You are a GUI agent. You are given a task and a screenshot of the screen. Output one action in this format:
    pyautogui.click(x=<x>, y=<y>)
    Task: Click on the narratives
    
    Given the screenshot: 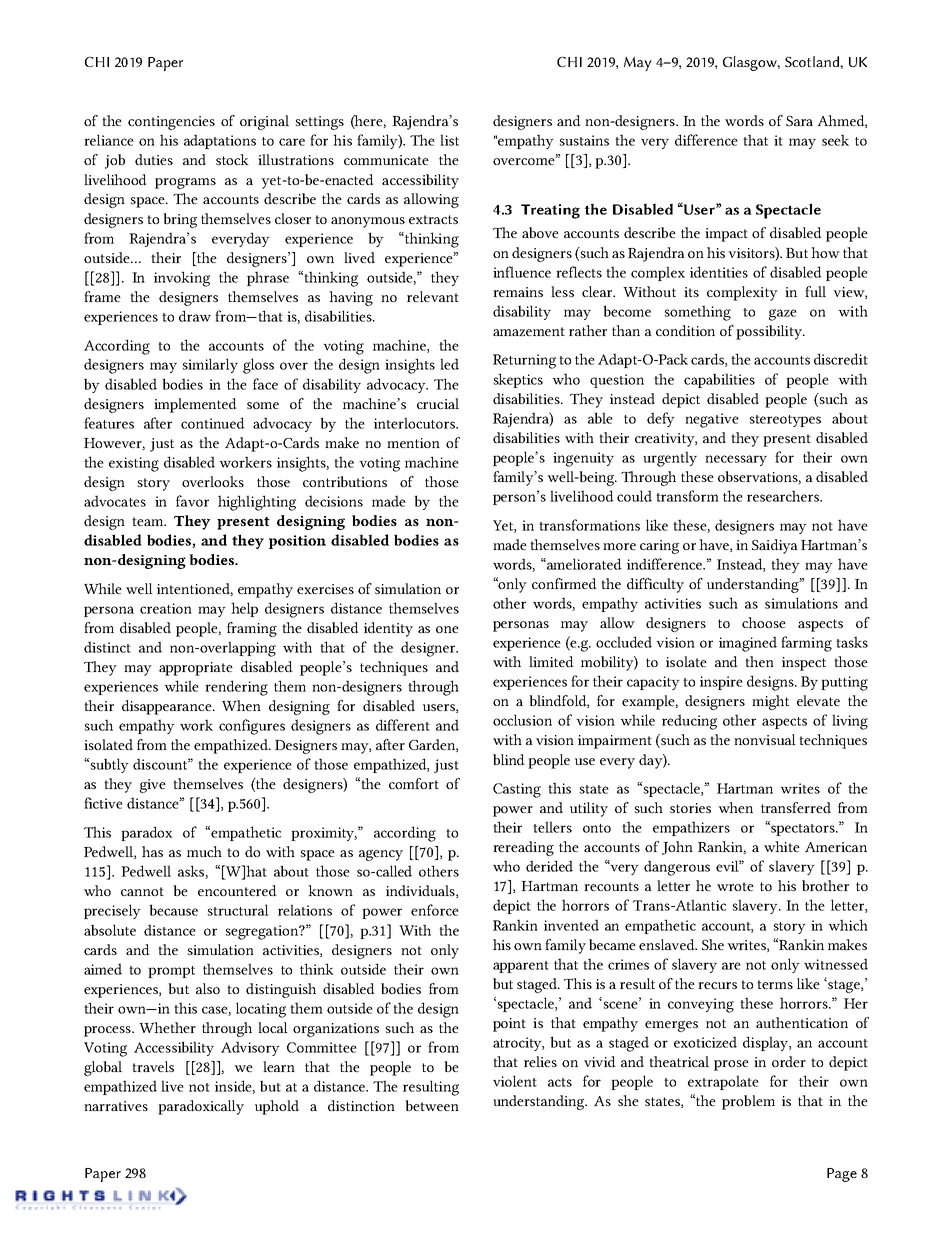 What is the action you would take?
    pyautogui.click(x=116, y=1106)
